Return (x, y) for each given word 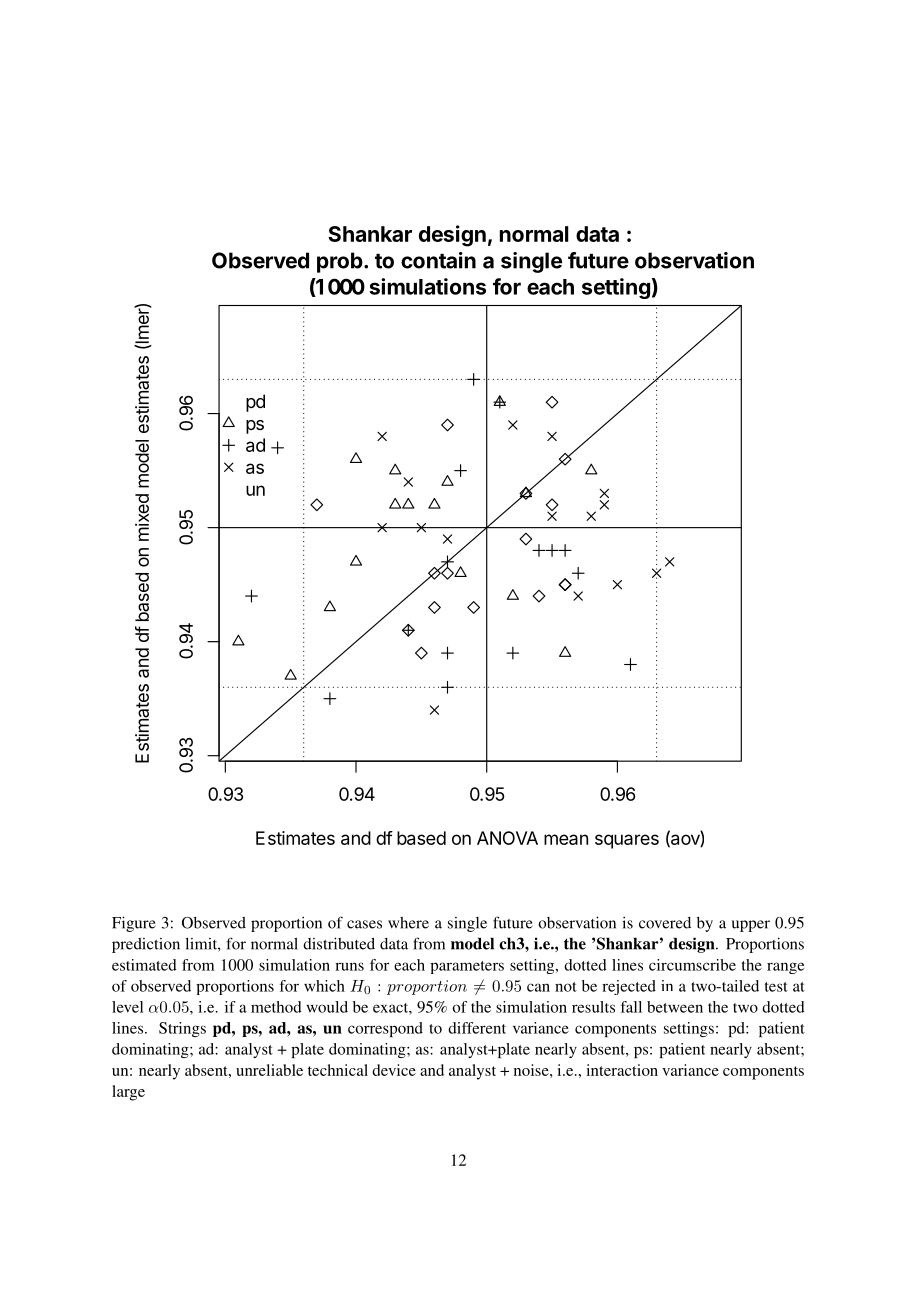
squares (627, 841)
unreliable (269, 1070)
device (394, 1070)
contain (438, 260)
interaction (622, 1070)
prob (341, 262)
